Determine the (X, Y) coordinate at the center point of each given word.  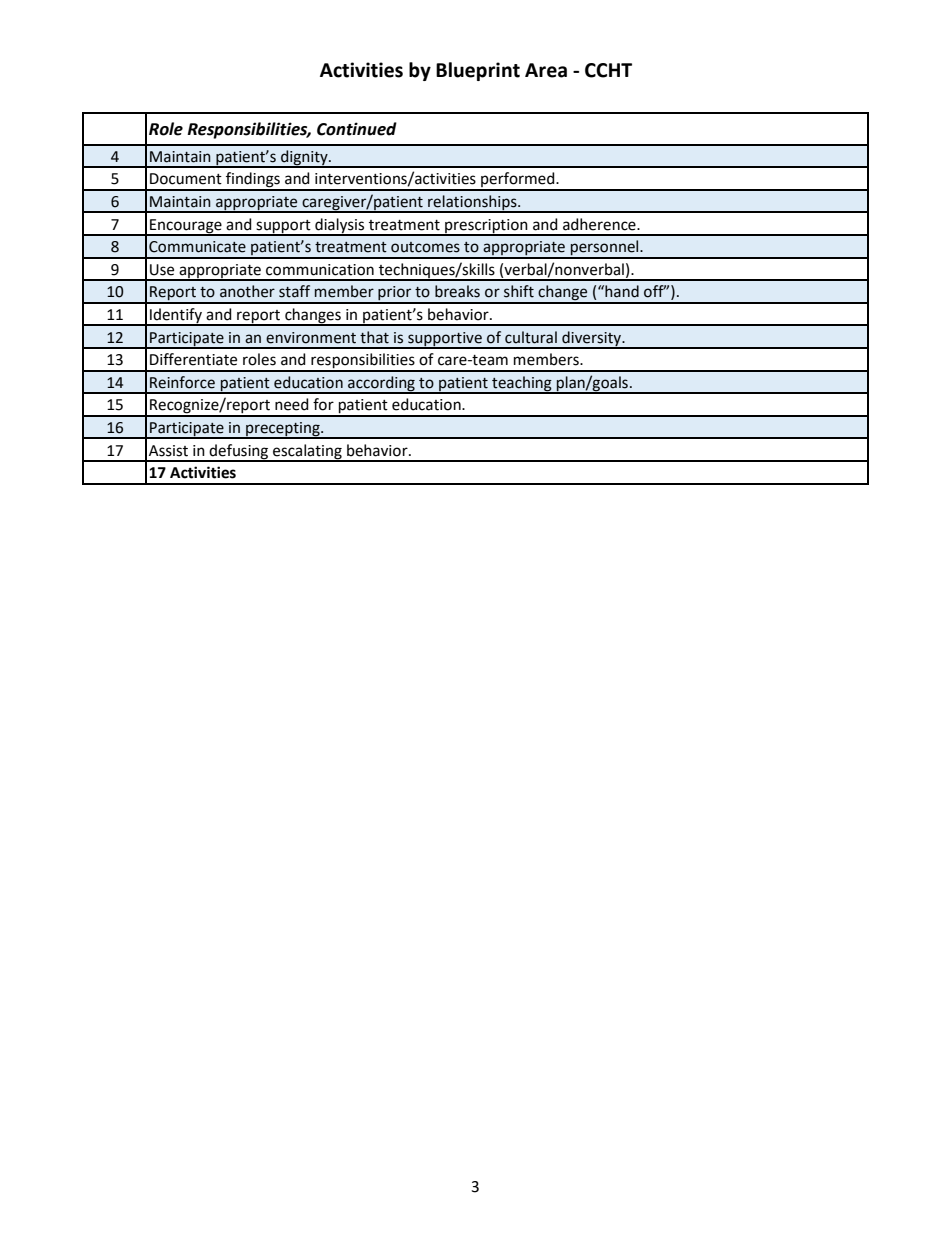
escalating (307, 452)
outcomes (425, 247)
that (374, 337)
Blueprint (478, 71)
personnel (605, 249)
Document (186, 179)
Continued (357, 129)
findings (253, 181)
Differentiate (193, 359)
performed (518, 181)
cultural (531, 337)
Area (546, 70)
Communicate (197, 247)
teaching (522, 384)
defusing (239, 452)
